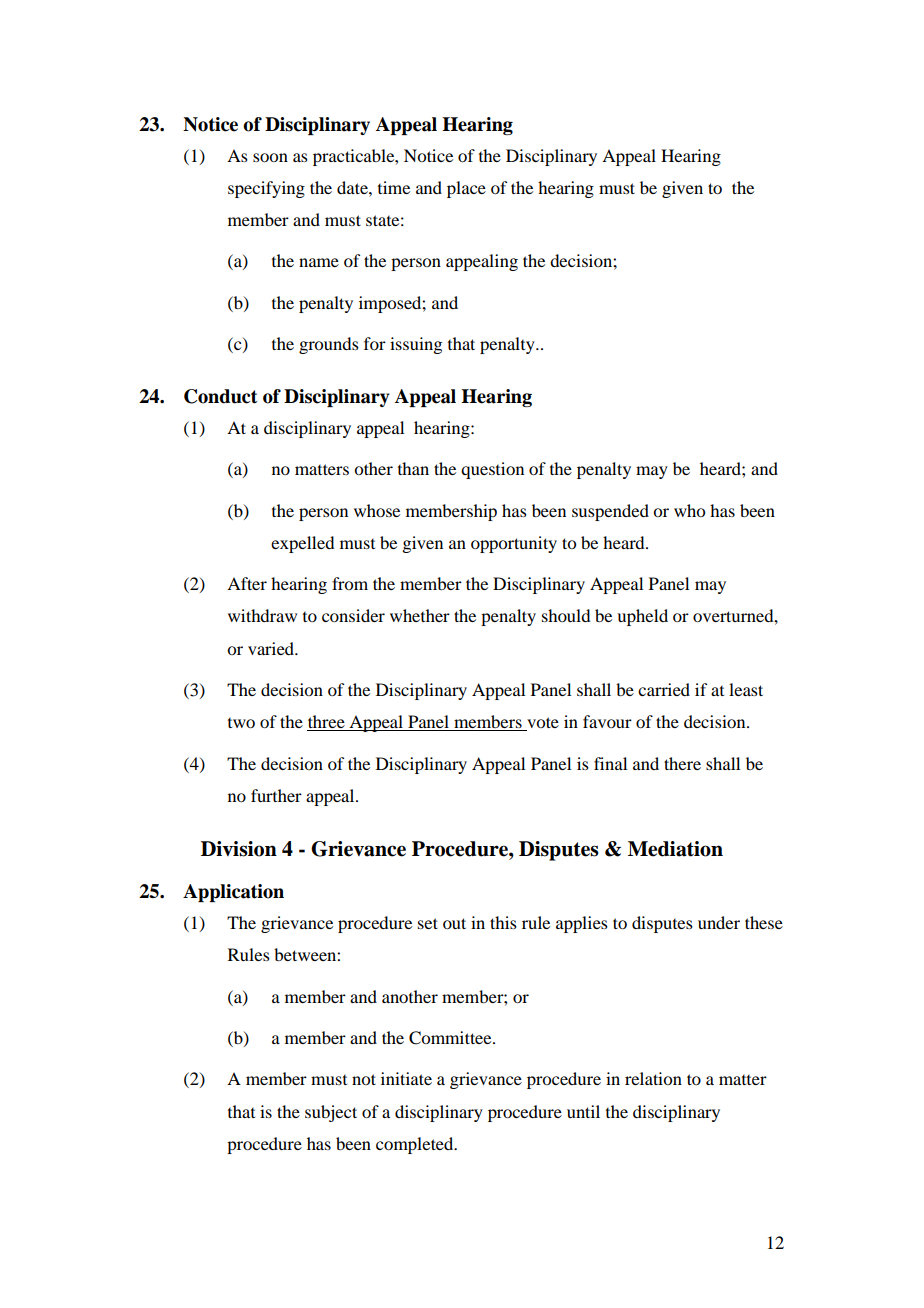  Describe the element at coordinates (610, 512) in the document. I see `suspended` at that location.
